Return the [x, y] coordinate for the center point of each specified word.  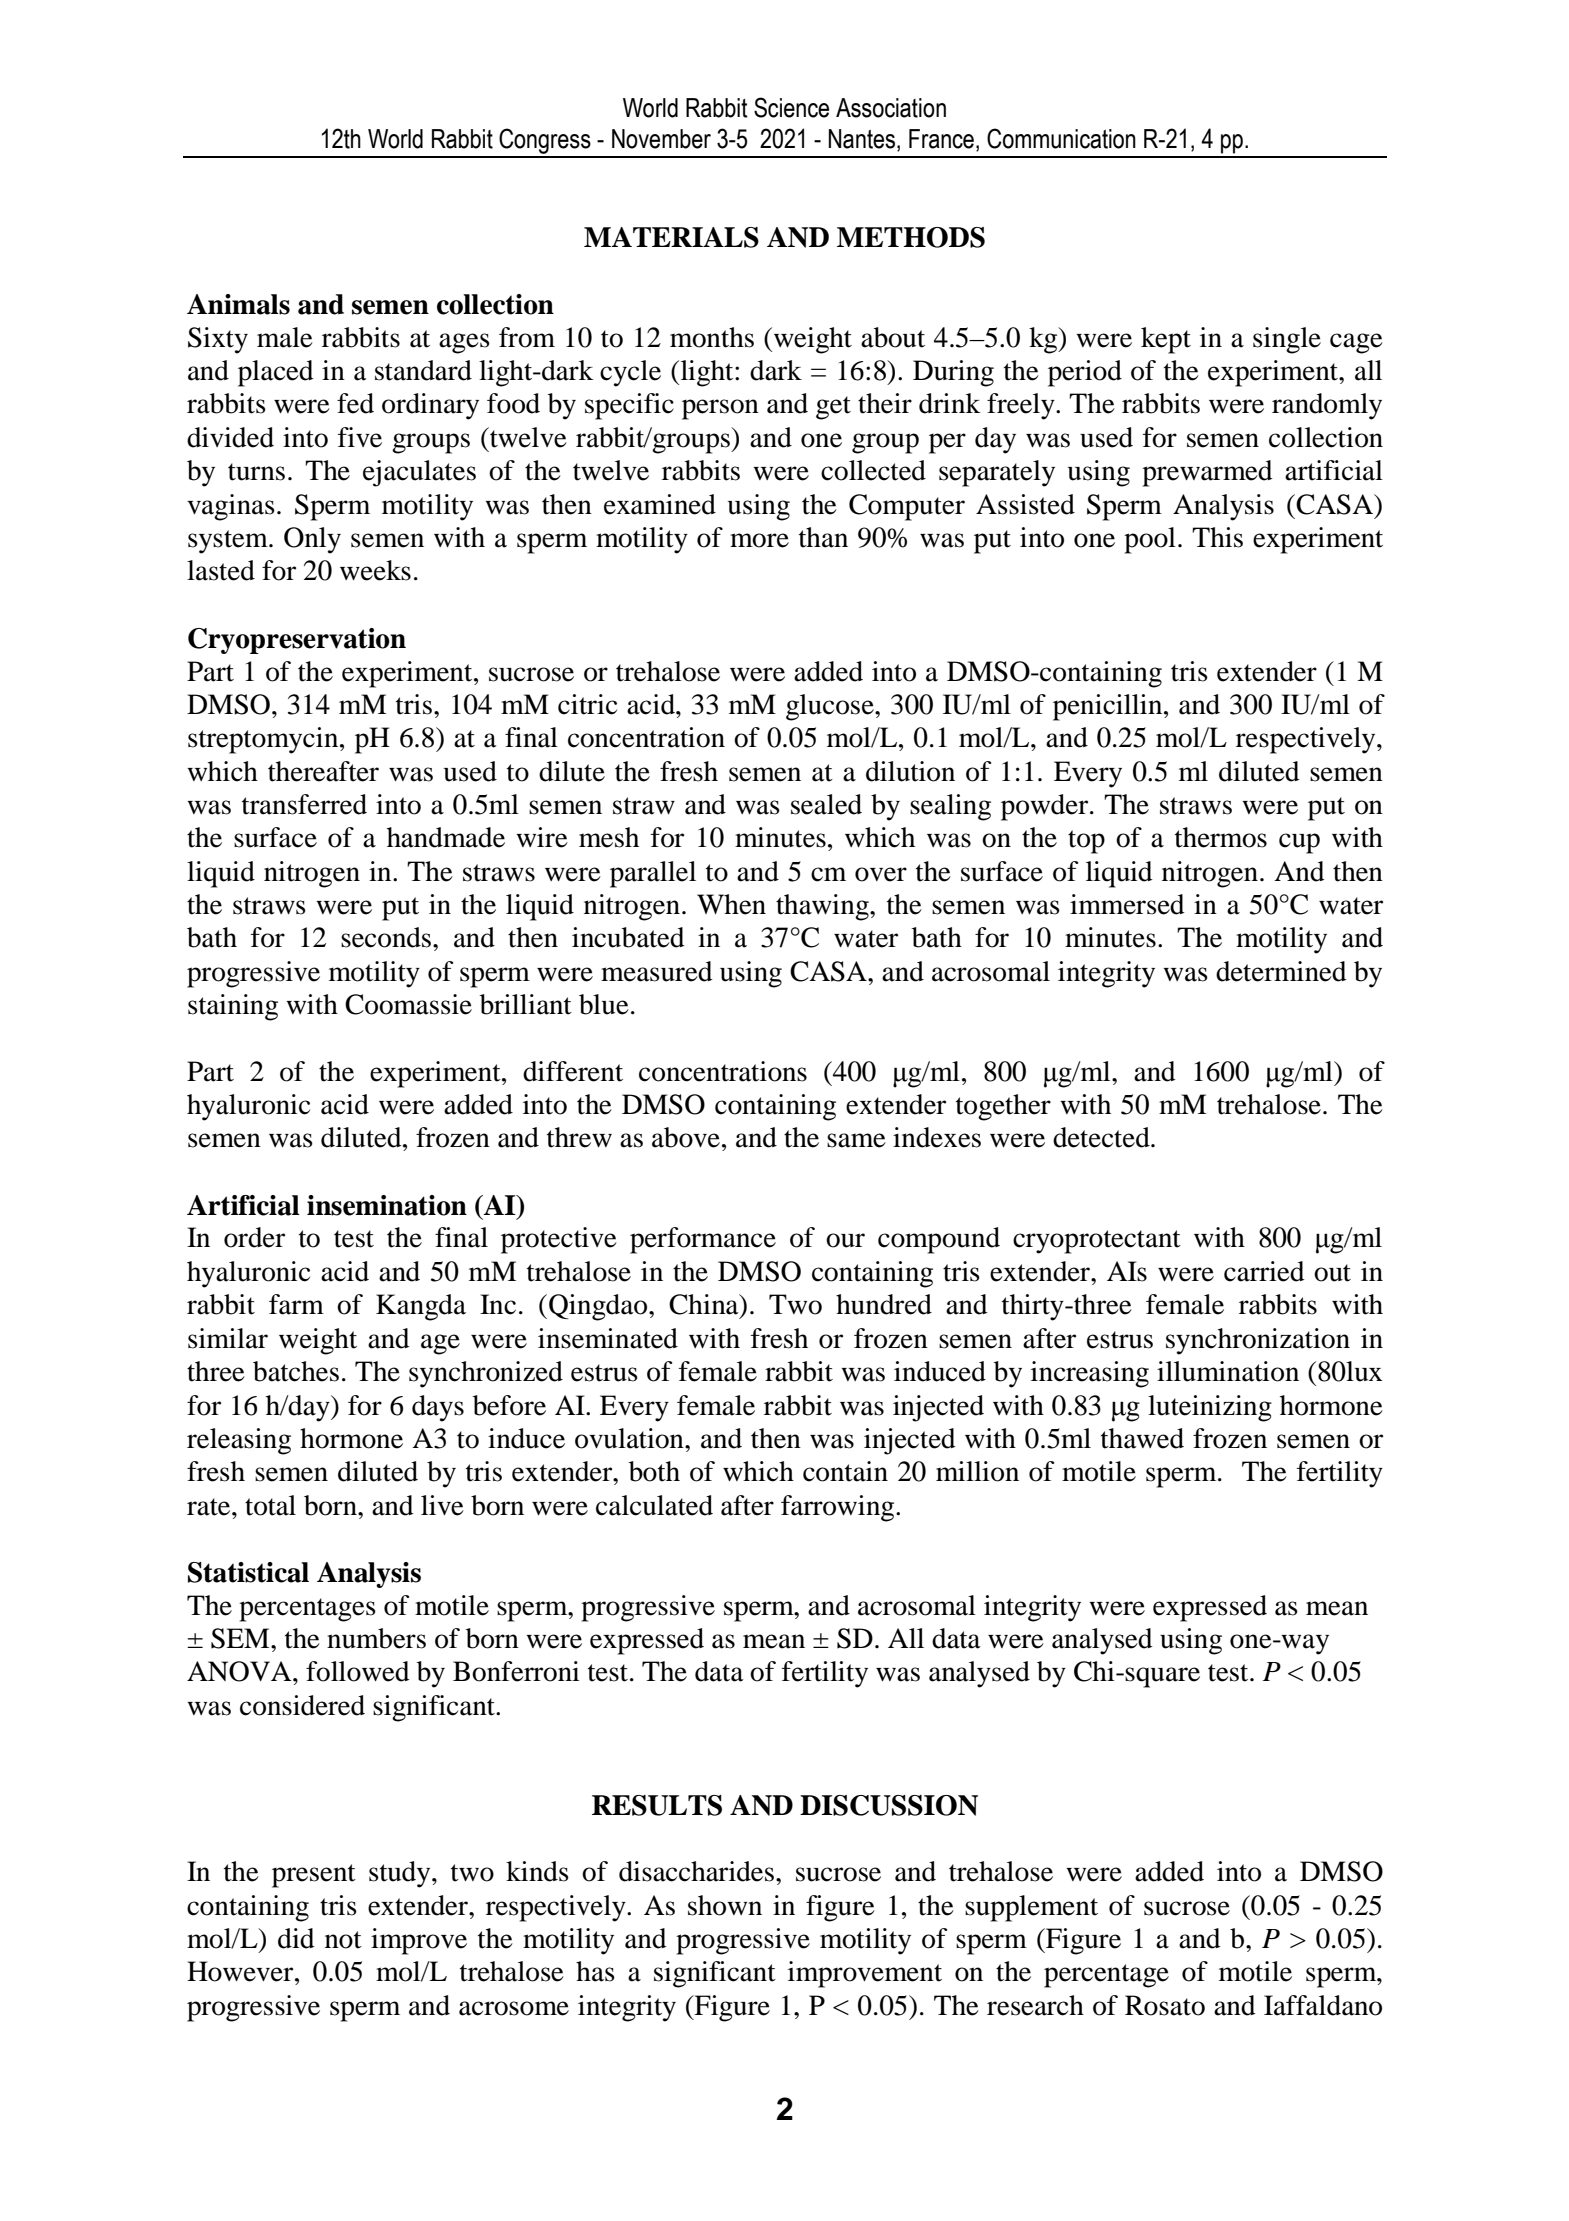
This [1217, 537]
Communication [1061, 138]
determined [1281, 971]
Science [791, 107]
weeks [375, 570]
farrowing [839, 1508]
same [856, 1140]
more [759, 540]
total [270, 1505]
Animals [238, 304]
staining [233, 1007]
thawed [1142, 1438]
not [343, 1940]
